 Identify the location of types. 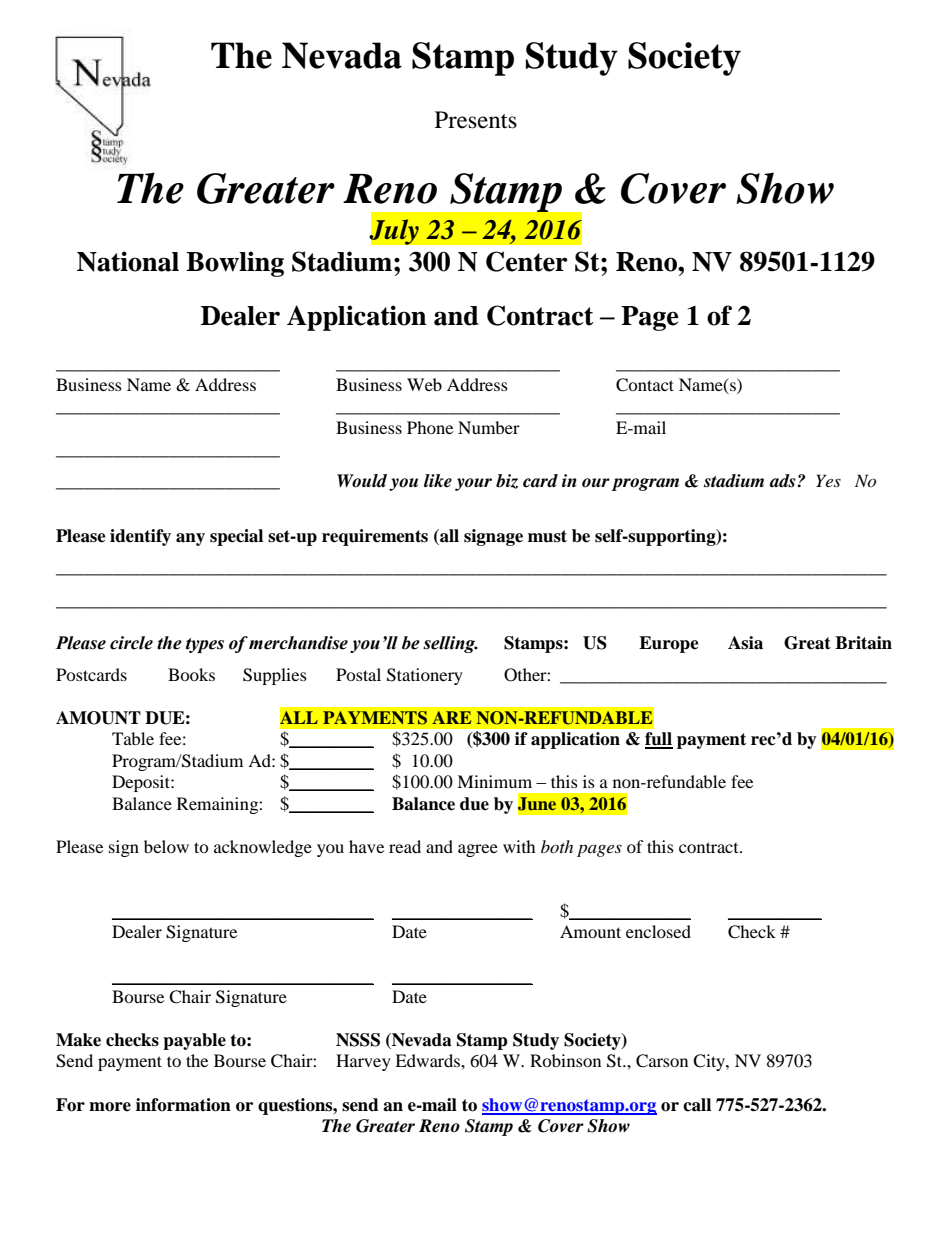
(205, 645).
